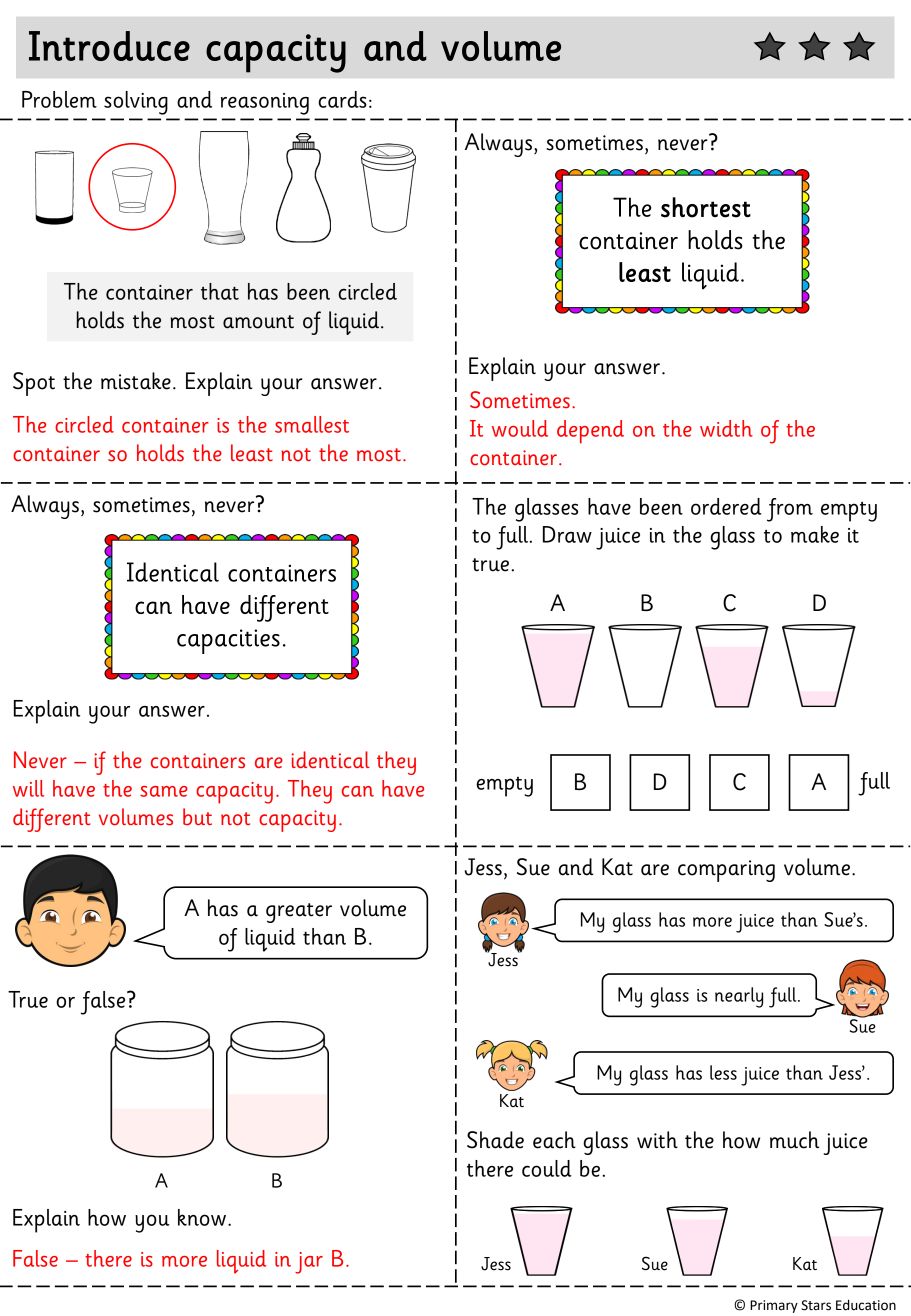 The width and height of the screenshot is (911, 1316). What do you see at coordinates (706, 207) in the screenshot?
I see `shortest` at bounding box center [706, 207].
